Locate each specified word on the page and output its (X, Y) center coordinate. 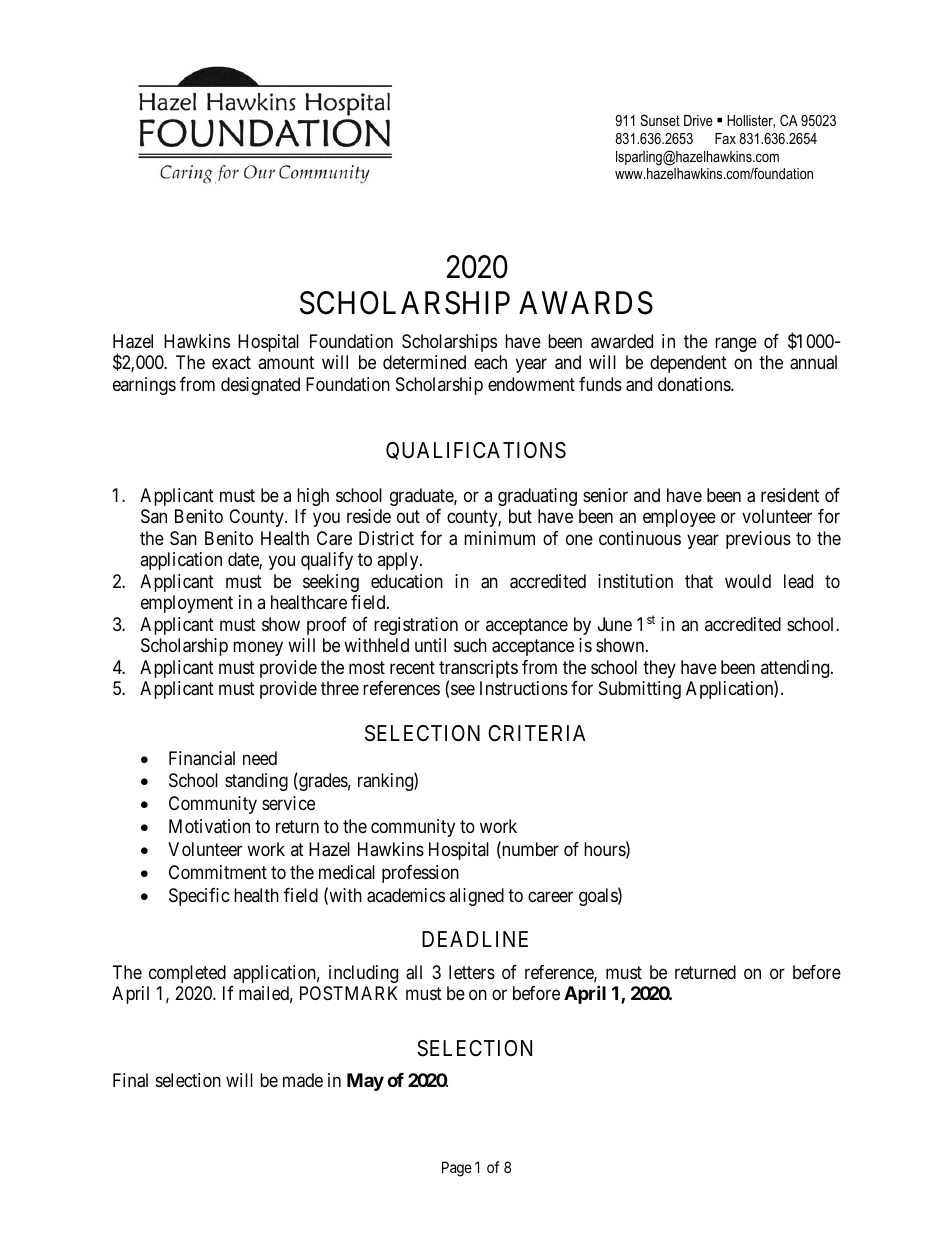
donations (695, 384)
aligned (476, 897)
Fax (725, 138)
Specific (199, 897)
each (490, 362)
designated (260, 386)
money (258, 649)
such (470, 645)
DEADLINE (475, 939)
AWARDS (586, 303)
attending (796, 670)
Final (130, 1080)
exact (231, 362)
